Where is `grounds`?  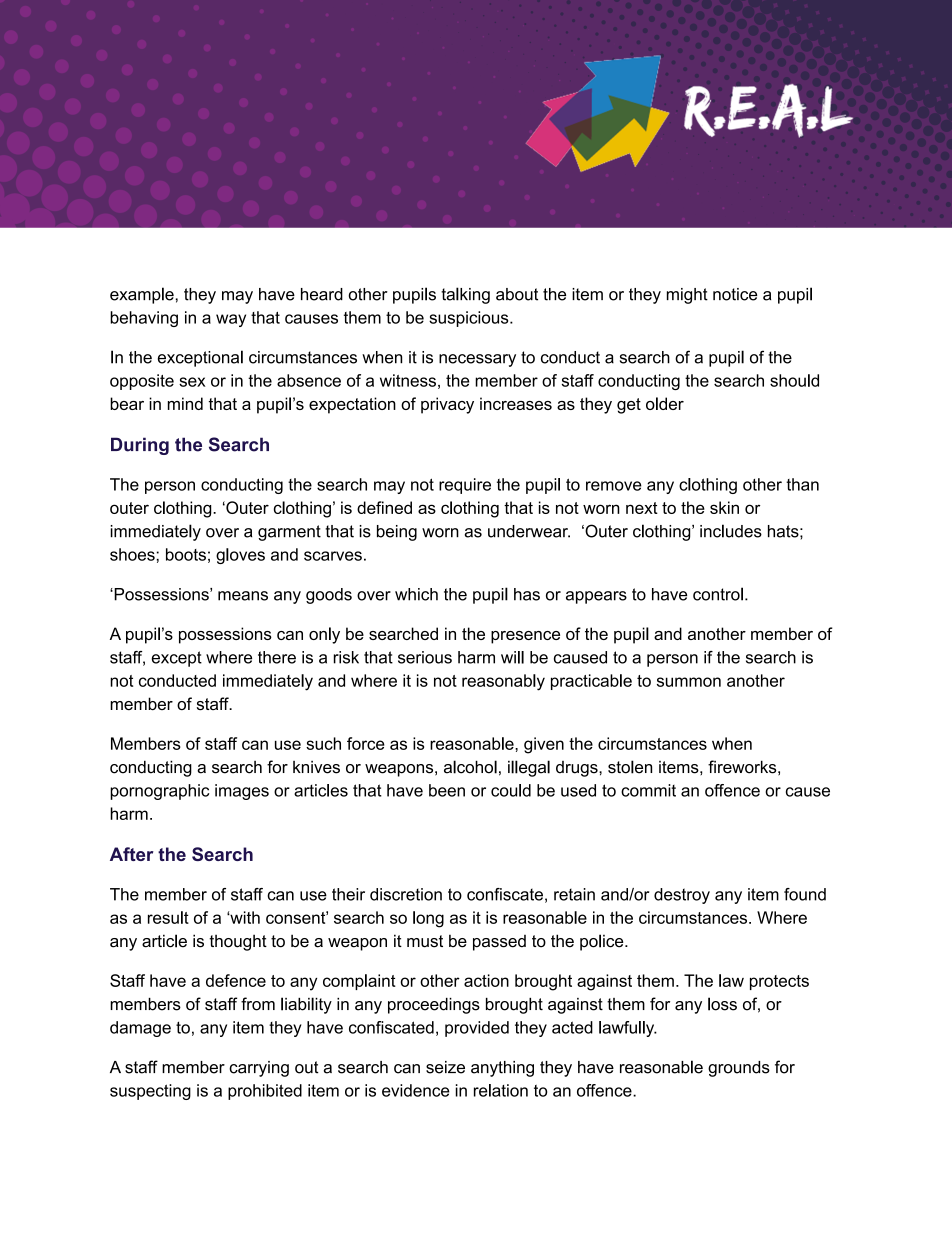 grounds is located at coordinates (739, 1069).
